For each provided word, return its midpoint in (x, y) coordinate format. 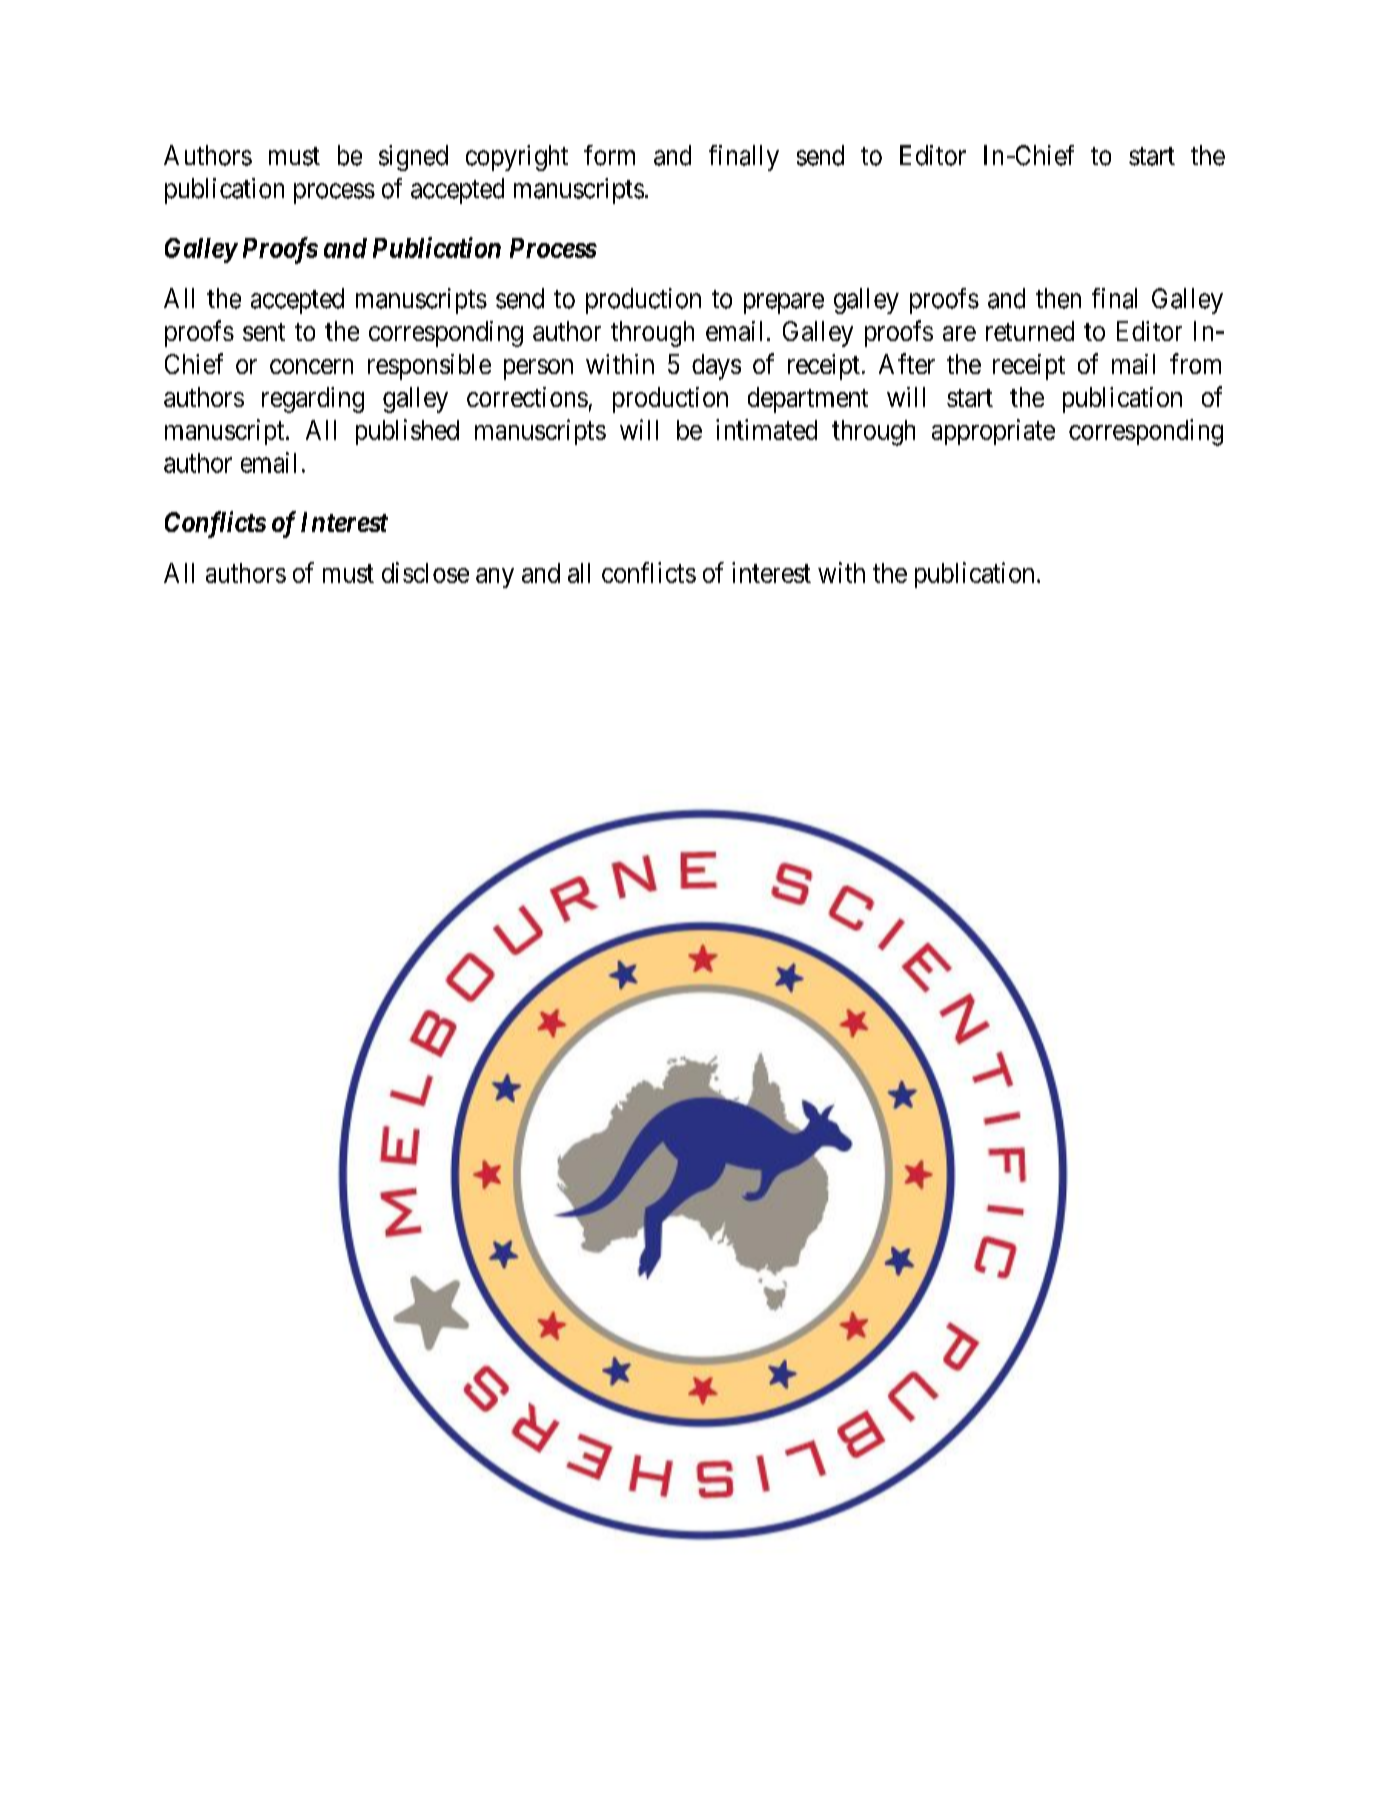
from (1195, 363)
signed (413, 158)
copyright (517, 158)
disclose (425, 572)
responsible (429, 367)
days (716, 367)
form (609, 155)
